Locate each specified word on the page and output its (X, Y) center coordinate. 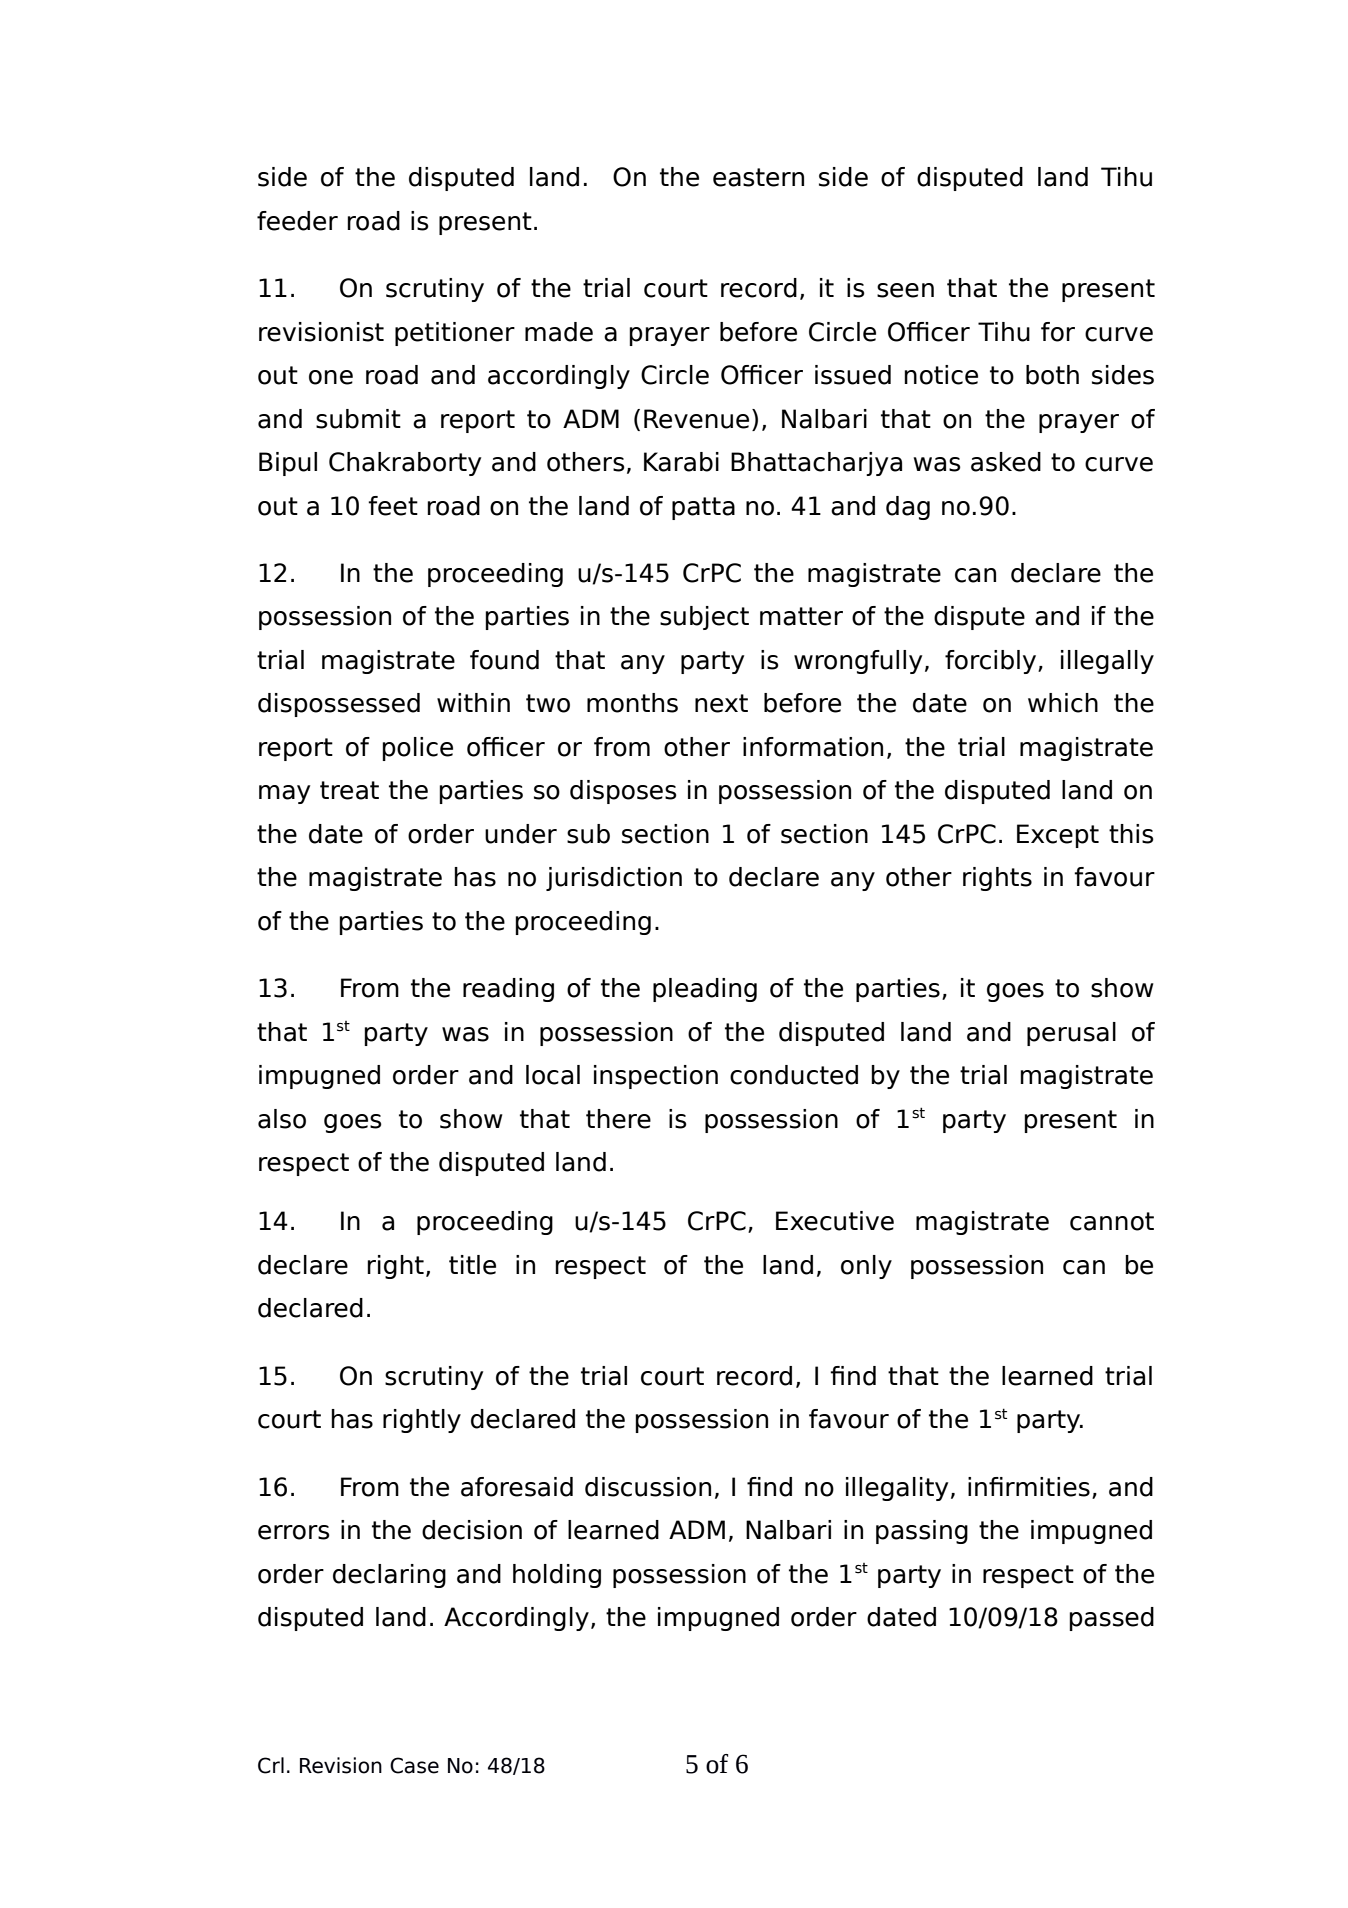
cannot (1112, 1221)
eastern (758, 177)
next (721, 703)
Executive (835, 1221)
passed (1111, 1619)
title (472, 1265)
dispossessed (339, 705)
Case (414, 1765)
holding (557, 1576)
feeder (297, 221)
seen (905, 290)
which (1063, 703)
